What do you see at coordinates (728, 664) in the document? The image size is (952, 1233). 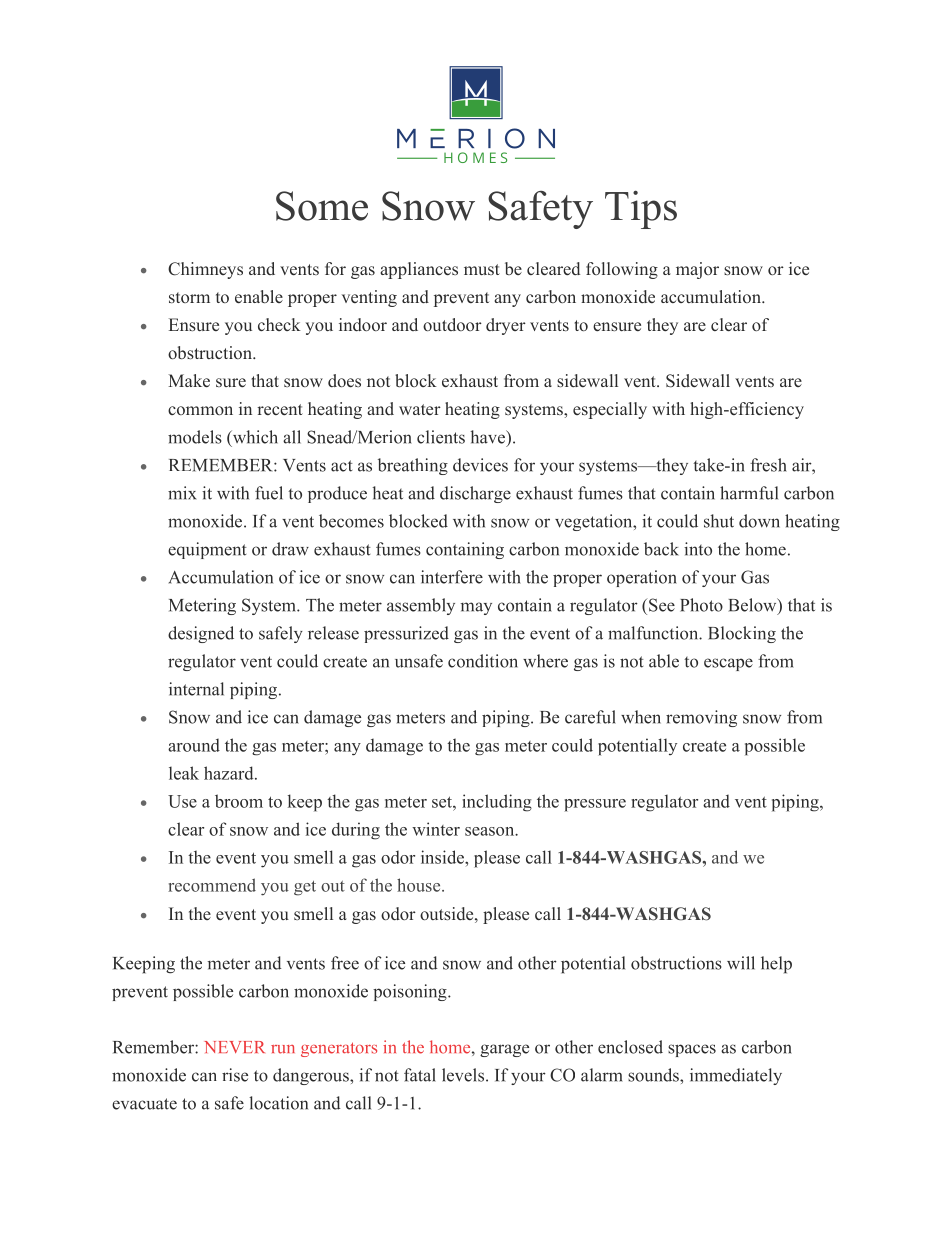 I see `escape` at bounding box center [728, 664].
